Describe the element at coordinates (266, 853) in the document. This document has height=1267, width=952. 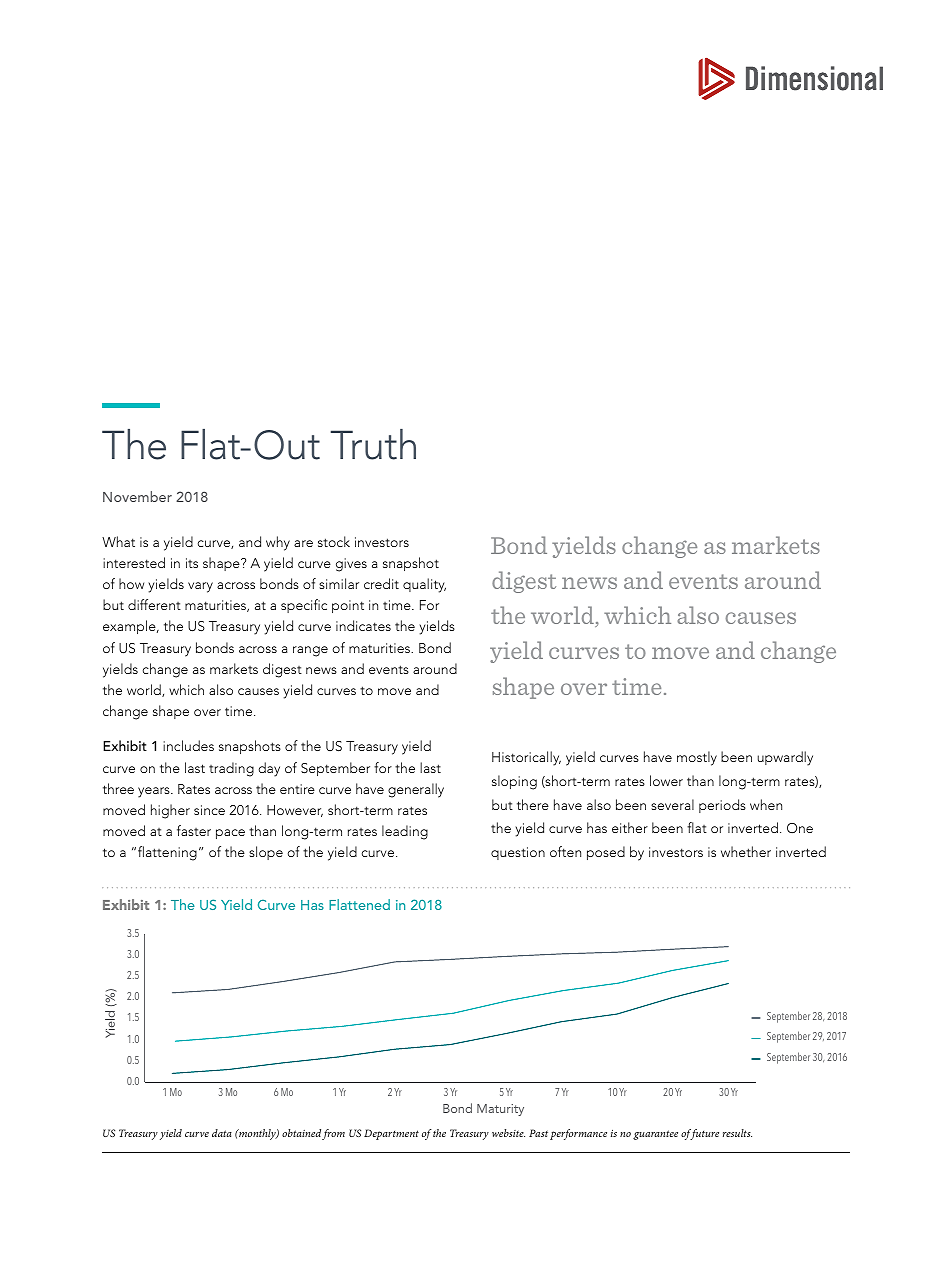
I see `slope` at that location.
